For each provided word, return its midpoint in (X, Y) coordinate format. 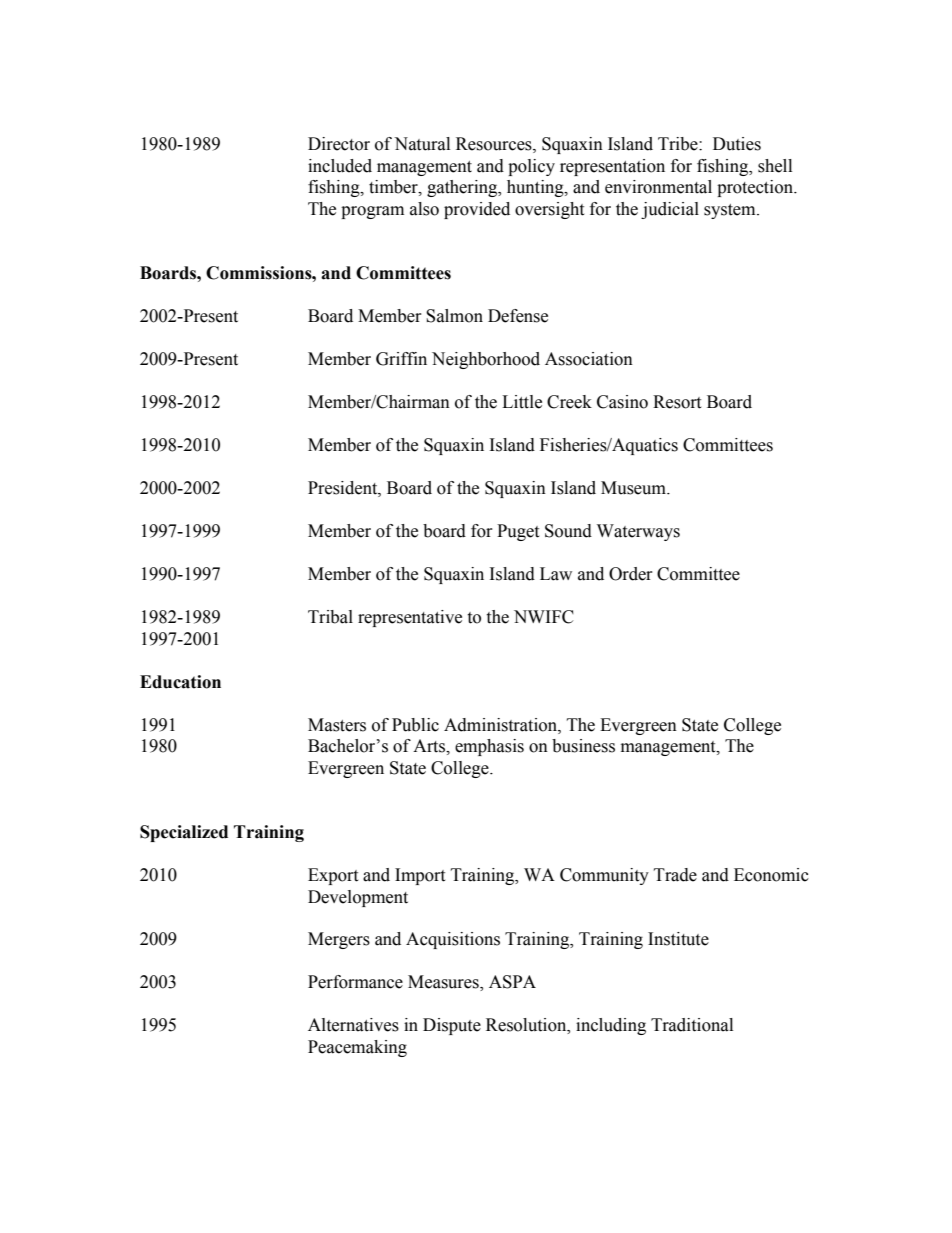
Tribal (330, 617)
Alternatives (353, 1025)
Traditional (692, 1025)
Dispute (452, 1026)
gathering (463, 188)
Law (556, 574)
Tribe (679, 144)
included (340, 166)
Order (631, 574)
